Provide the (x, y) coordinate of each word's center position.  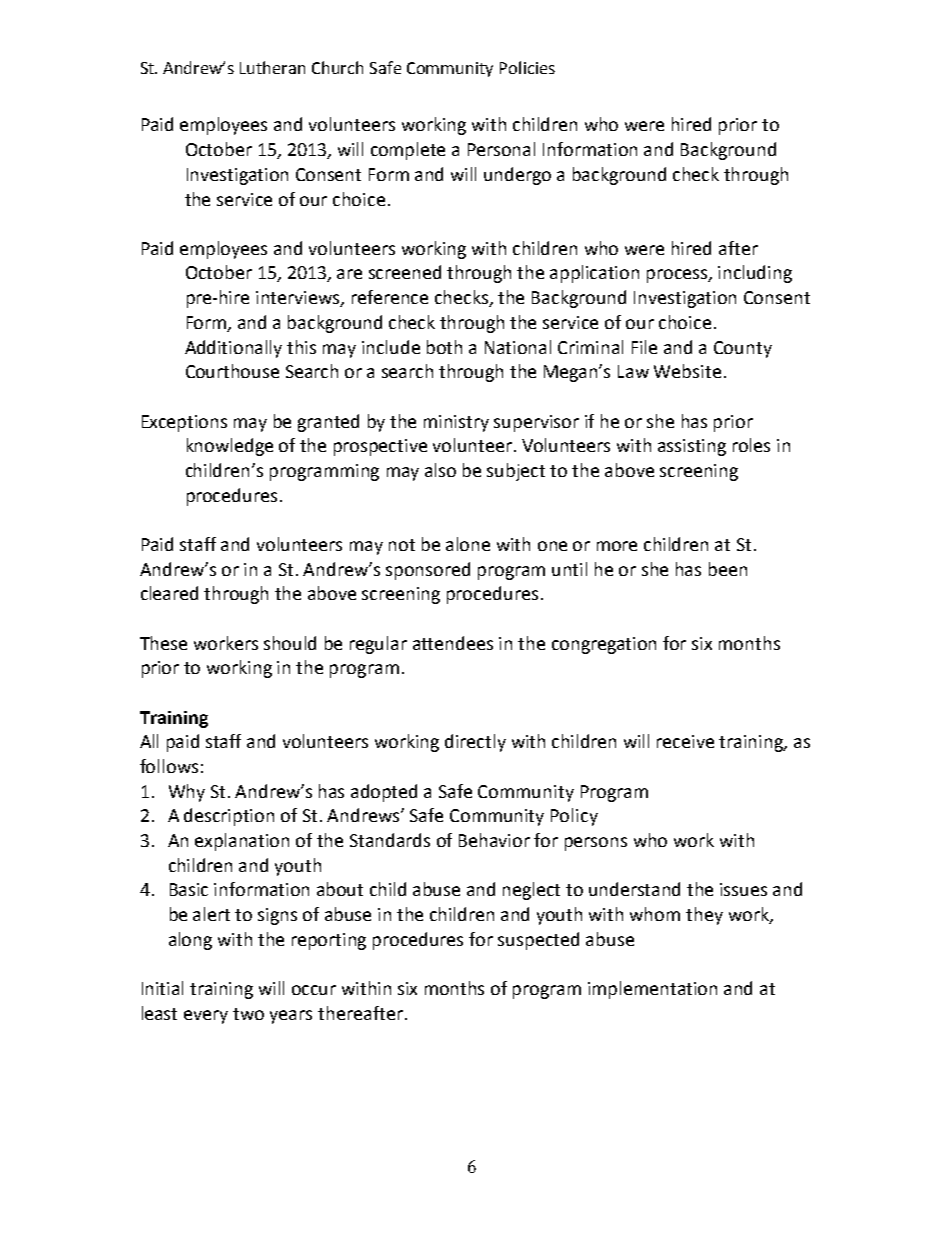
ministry (456, 423)
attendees (453, 643)
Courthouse (232, 371)
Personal (501, 149)
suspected (538, 941)
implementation (652, 990)
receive (685, 741)
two (248, 1014)
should (290, 643)
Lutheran (272, 67)
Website (687, 371)
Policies (527, 67)
